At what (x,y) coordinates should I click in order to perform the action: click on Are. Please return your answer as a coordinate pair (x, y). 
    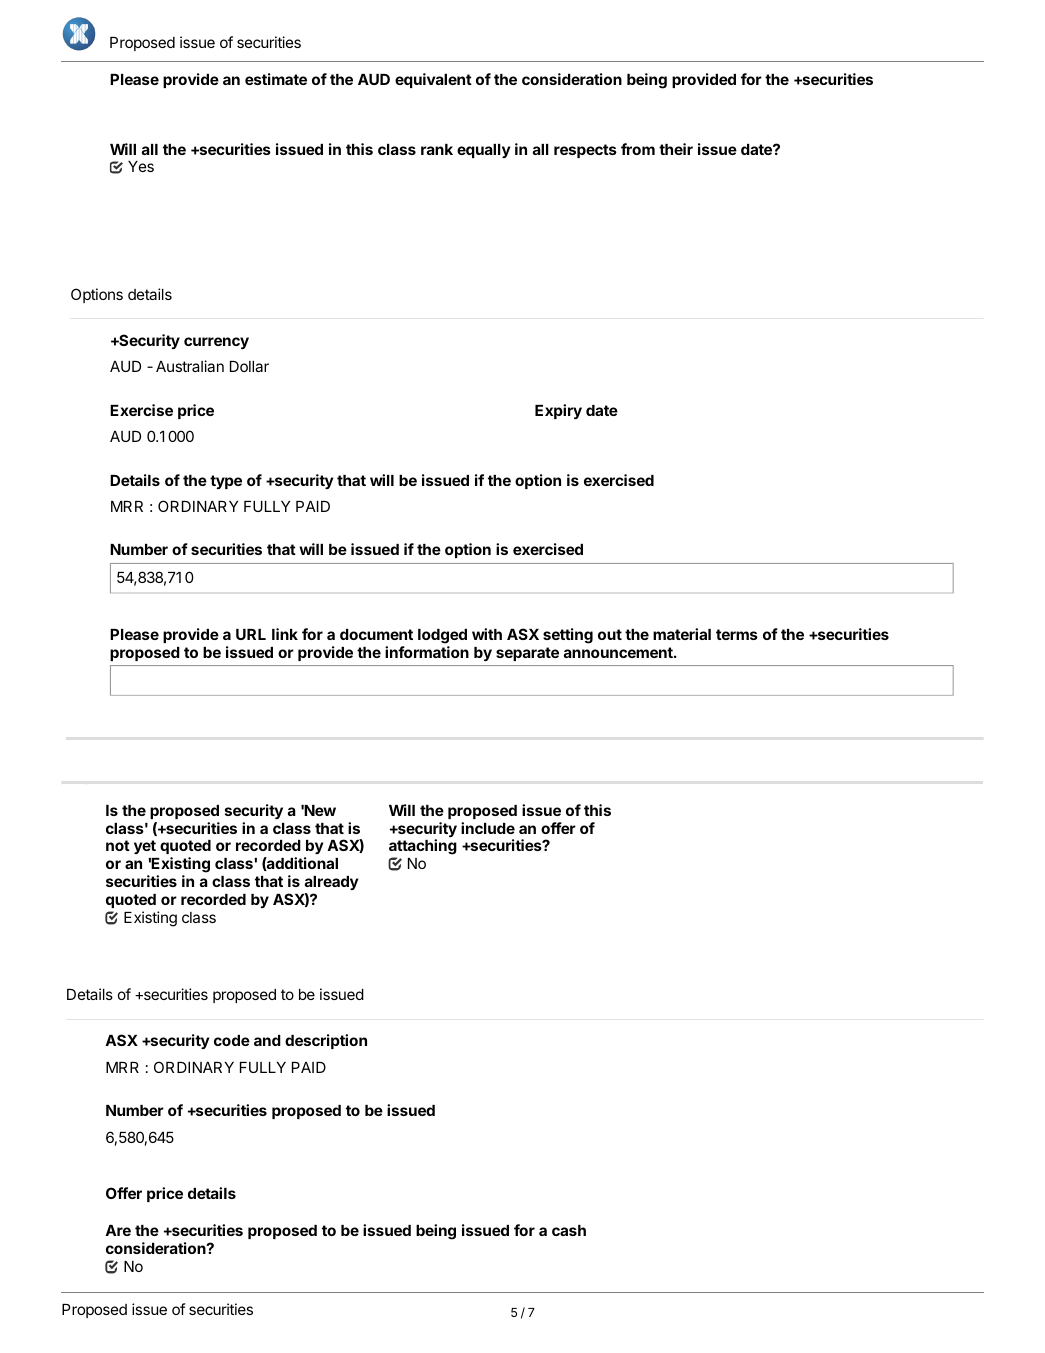
    Looking at the image, I should click on (118, 1230).
